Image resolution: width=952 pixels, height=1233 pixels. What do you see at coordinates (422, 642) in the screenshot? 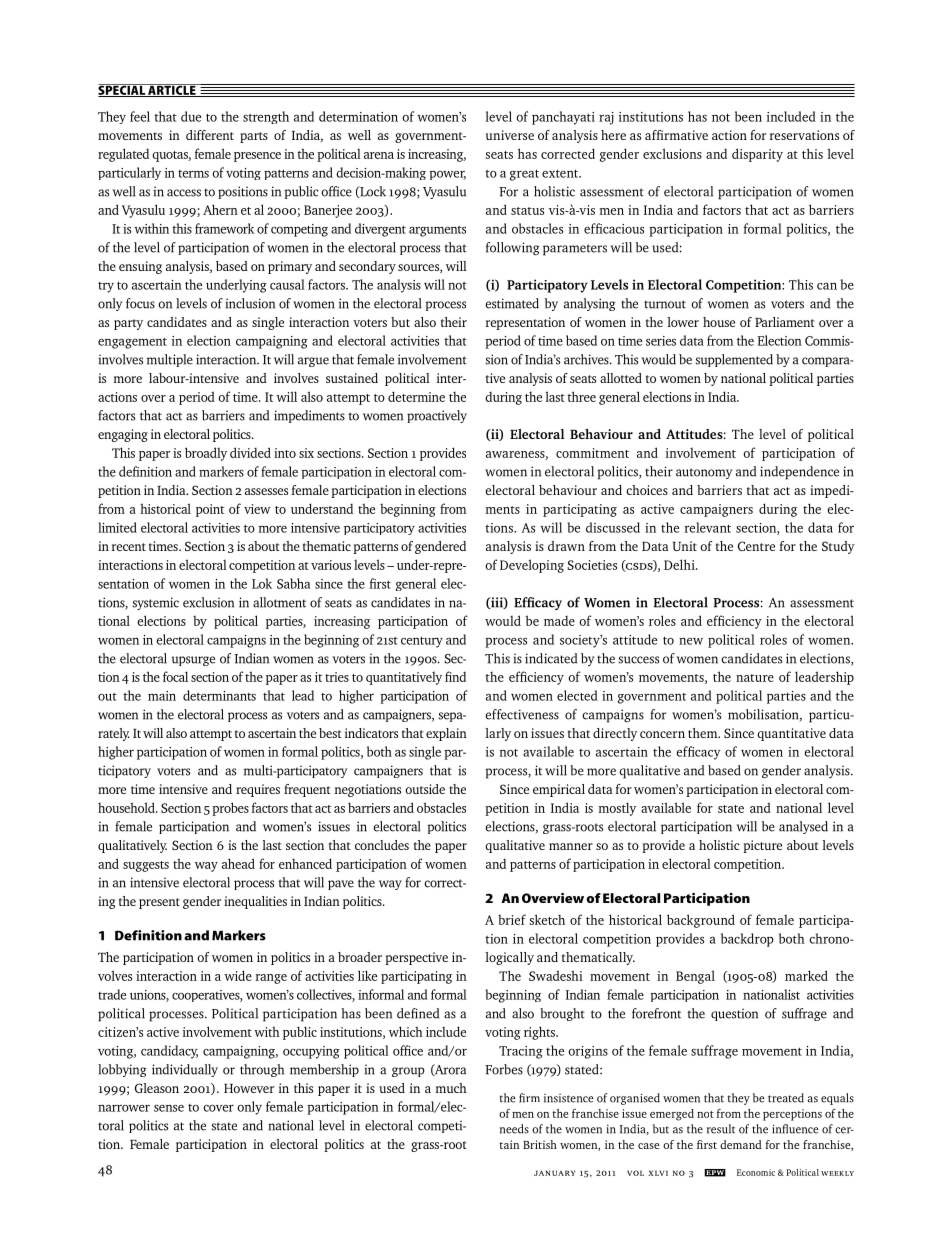
I see `century` at bounding box center [422, 642].
